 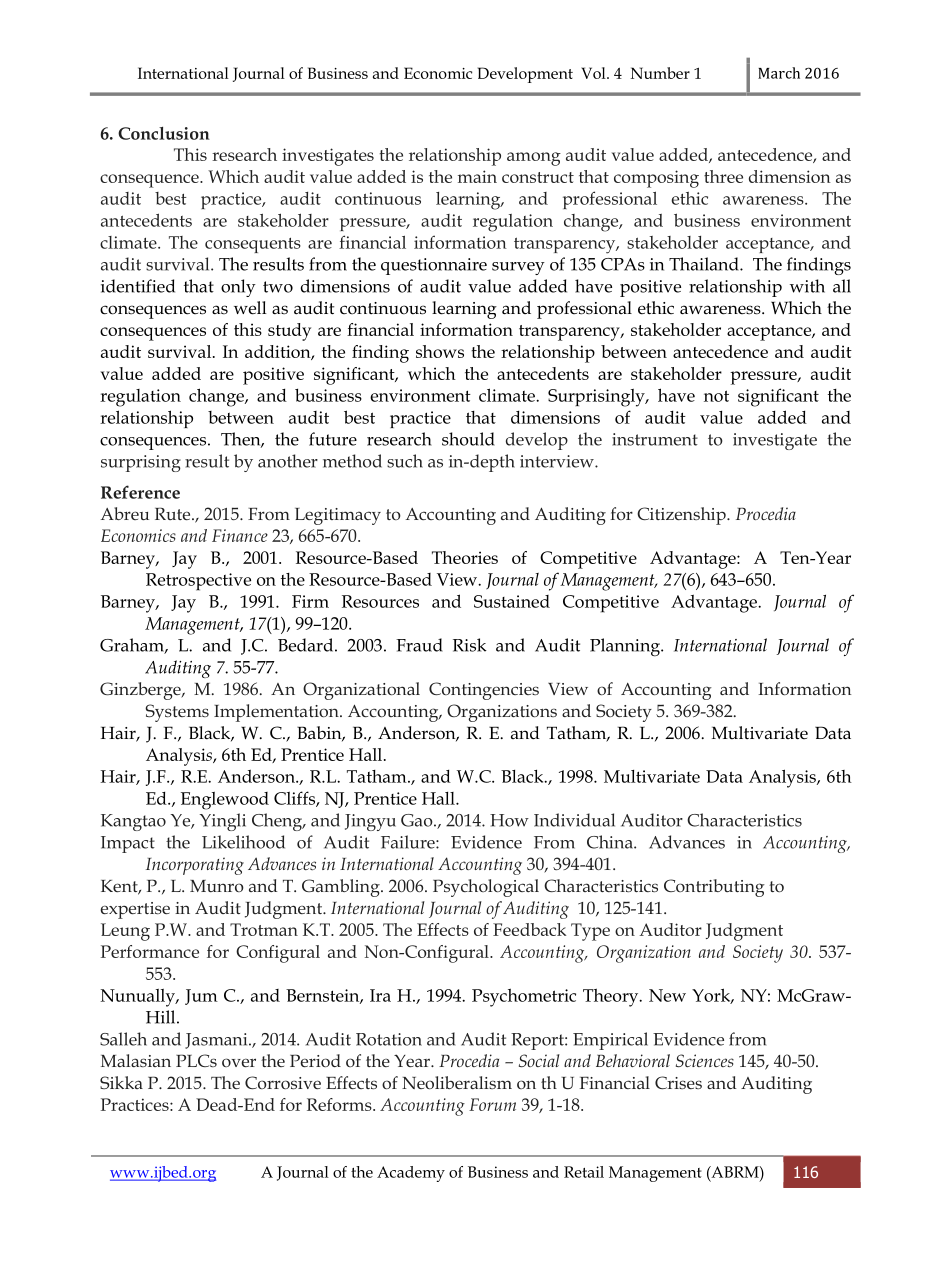 What do you see at coordinates (714, 888) in the screenshot?
I see `Contributing` at bounding box center [714, 888].
